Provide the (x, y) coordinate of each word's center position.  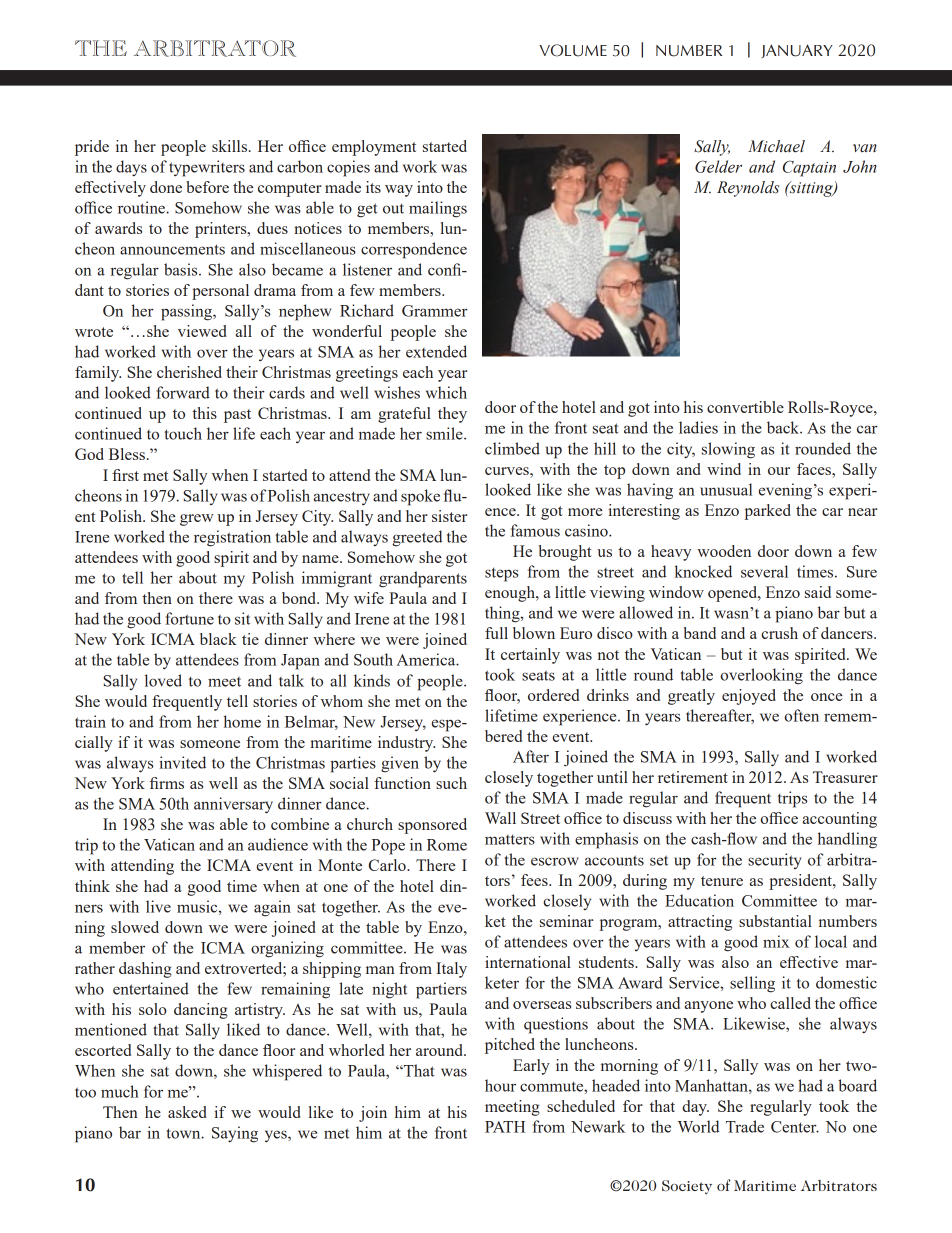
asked (187, 1112)
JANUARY (797, 51)
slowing (728, 450)
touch (183, 433)
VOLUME (573, 50)
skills (229, 146)
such (451, 783)
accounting (840, 820)
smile (445, 433)
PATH (505, 1127)
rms (171, 785)
